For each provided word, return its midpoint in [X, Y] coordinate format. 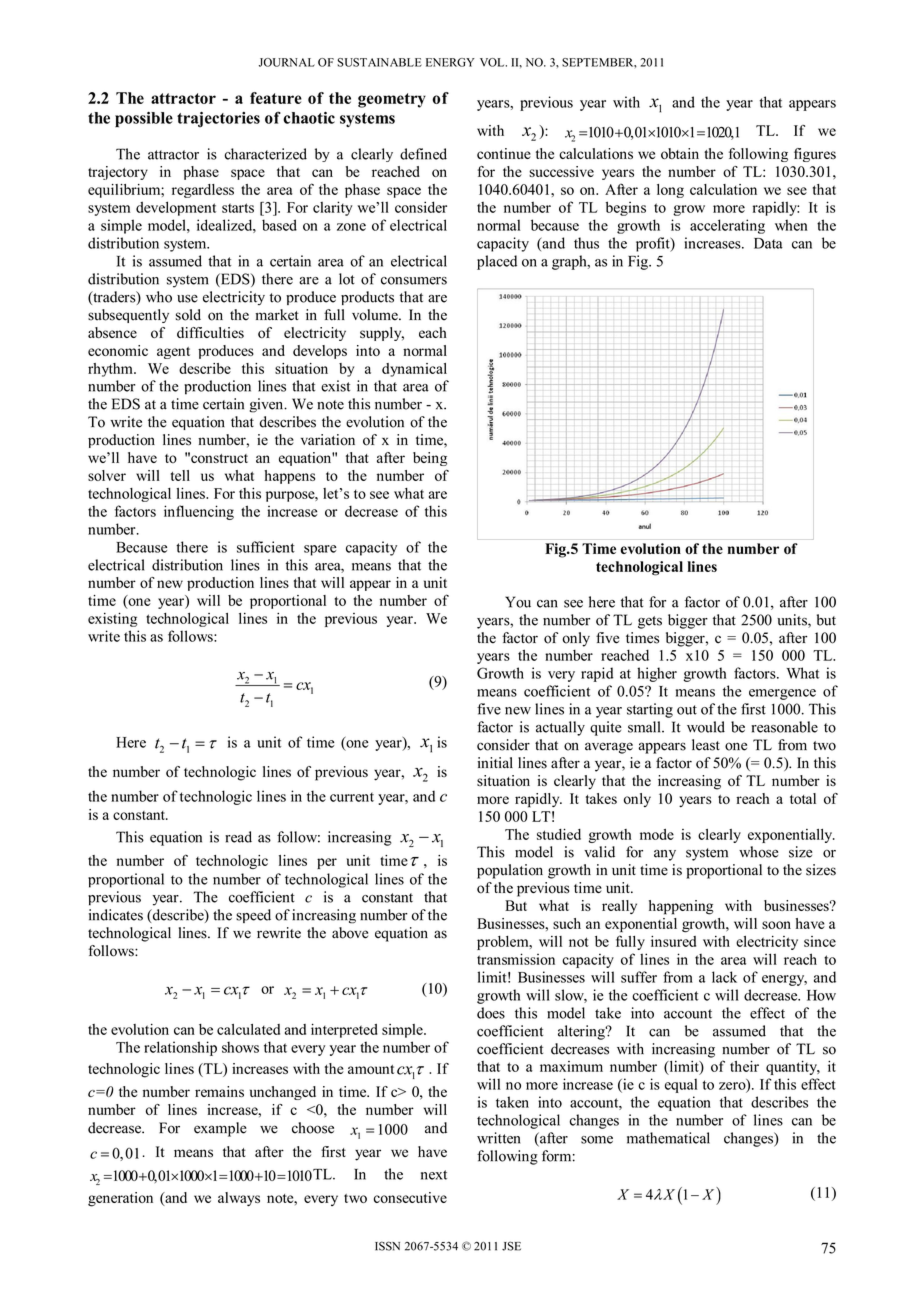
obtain [680, 154]
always [239, 1199]
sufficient [266, 547]
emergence [782, 694]
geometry [392, 100]
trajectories [218, 119]
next [434, 1175]
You [518, 602]
